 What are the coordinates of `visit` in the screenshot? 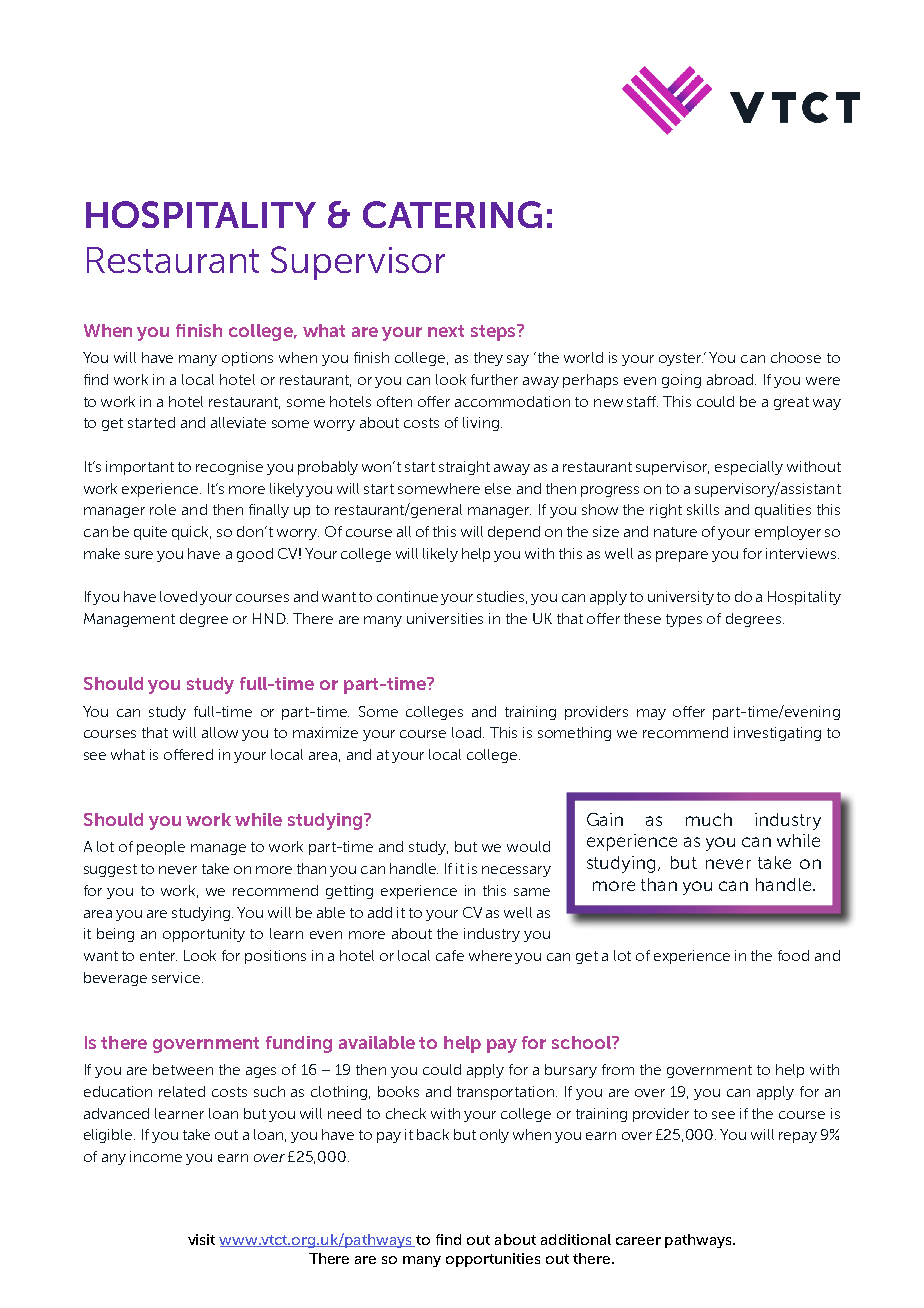 It's located at (201, 1239).
